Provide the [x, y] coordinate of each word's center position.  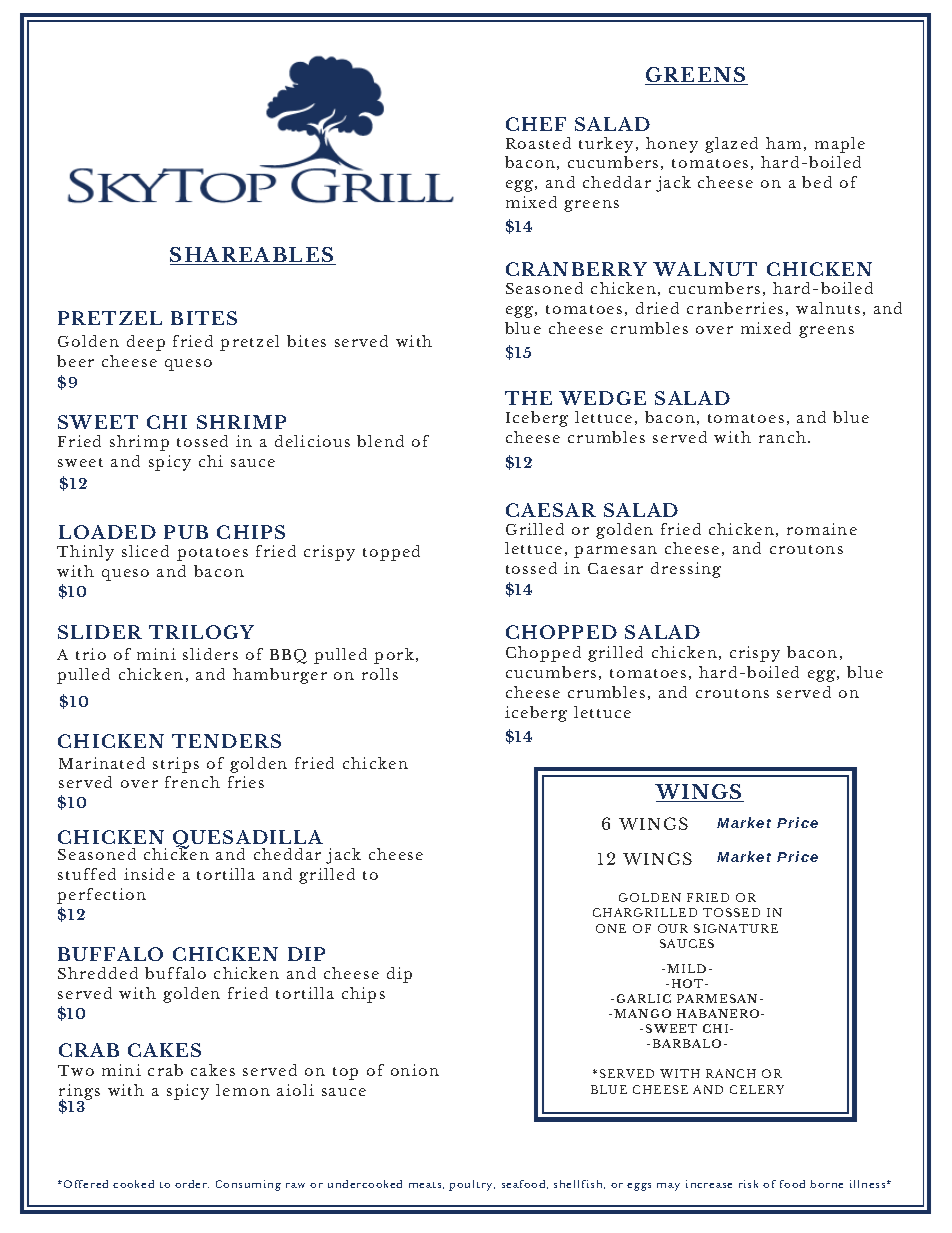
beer [75, 361]
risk [748, 1184]
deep [146, 343]
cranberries [735, 308]
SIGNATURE [736, 928]
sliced [145, 551]
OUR [673, 928]
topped [391, 553]
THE [528, 398]
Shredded [98, 973]
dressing [686, 570]
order [192, 1184]
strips [176, 765]
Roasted [538, 143]
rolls [380, 674]
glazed [731, 145]
